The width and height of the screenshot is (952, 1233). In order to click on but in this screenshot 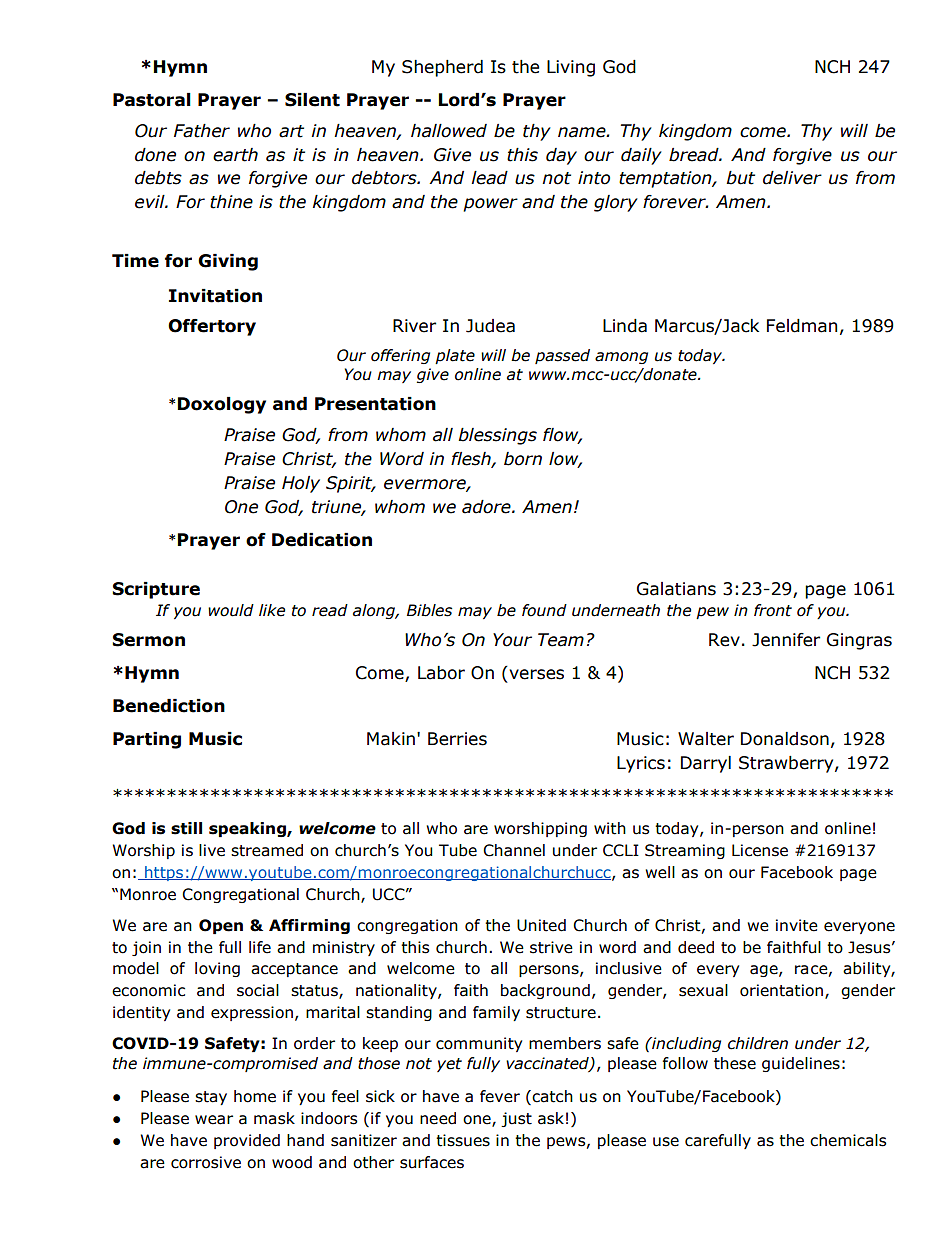, I will do `click(740, 178)`.
